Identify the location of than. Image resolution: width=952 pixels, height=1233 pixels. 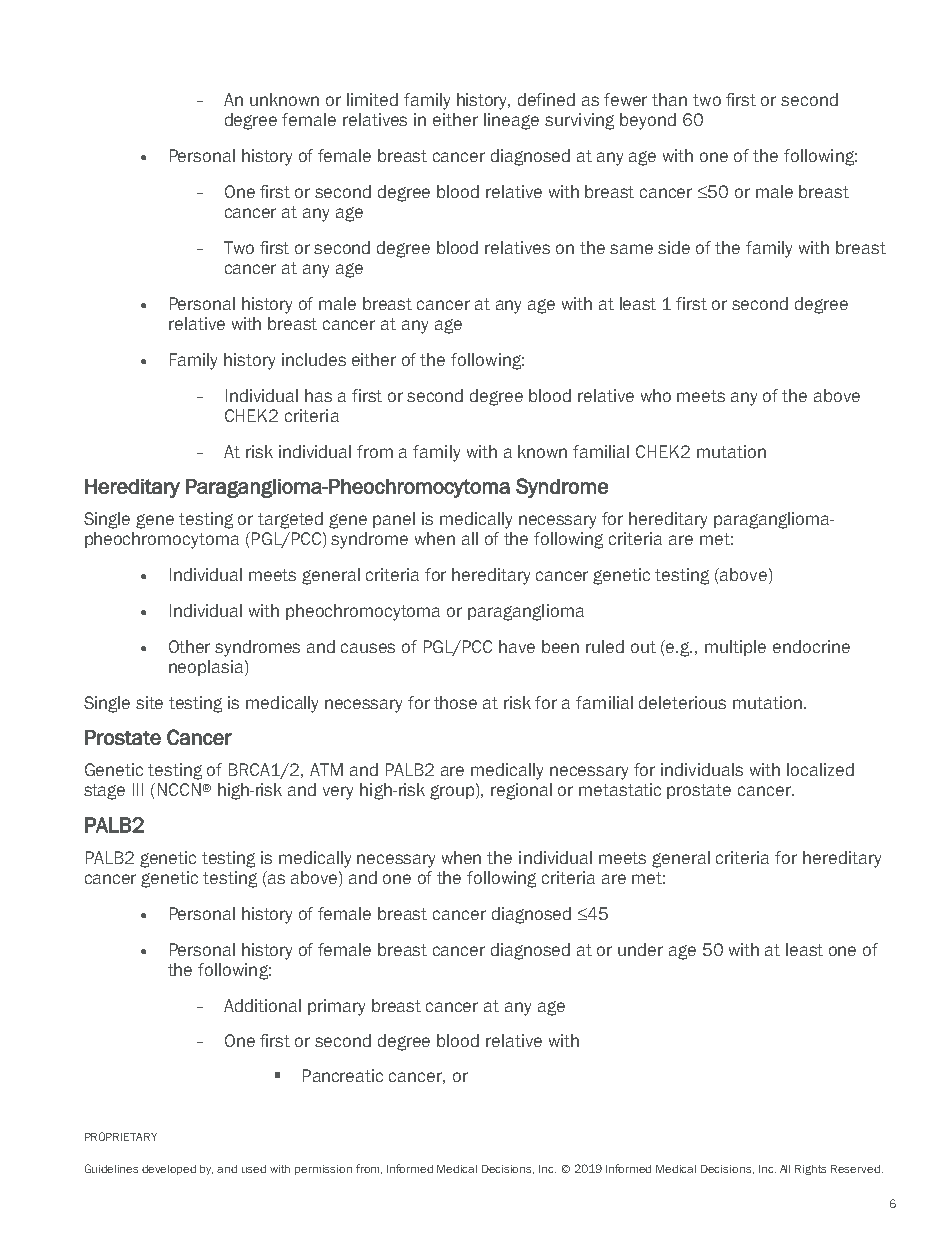
(669, 99).
